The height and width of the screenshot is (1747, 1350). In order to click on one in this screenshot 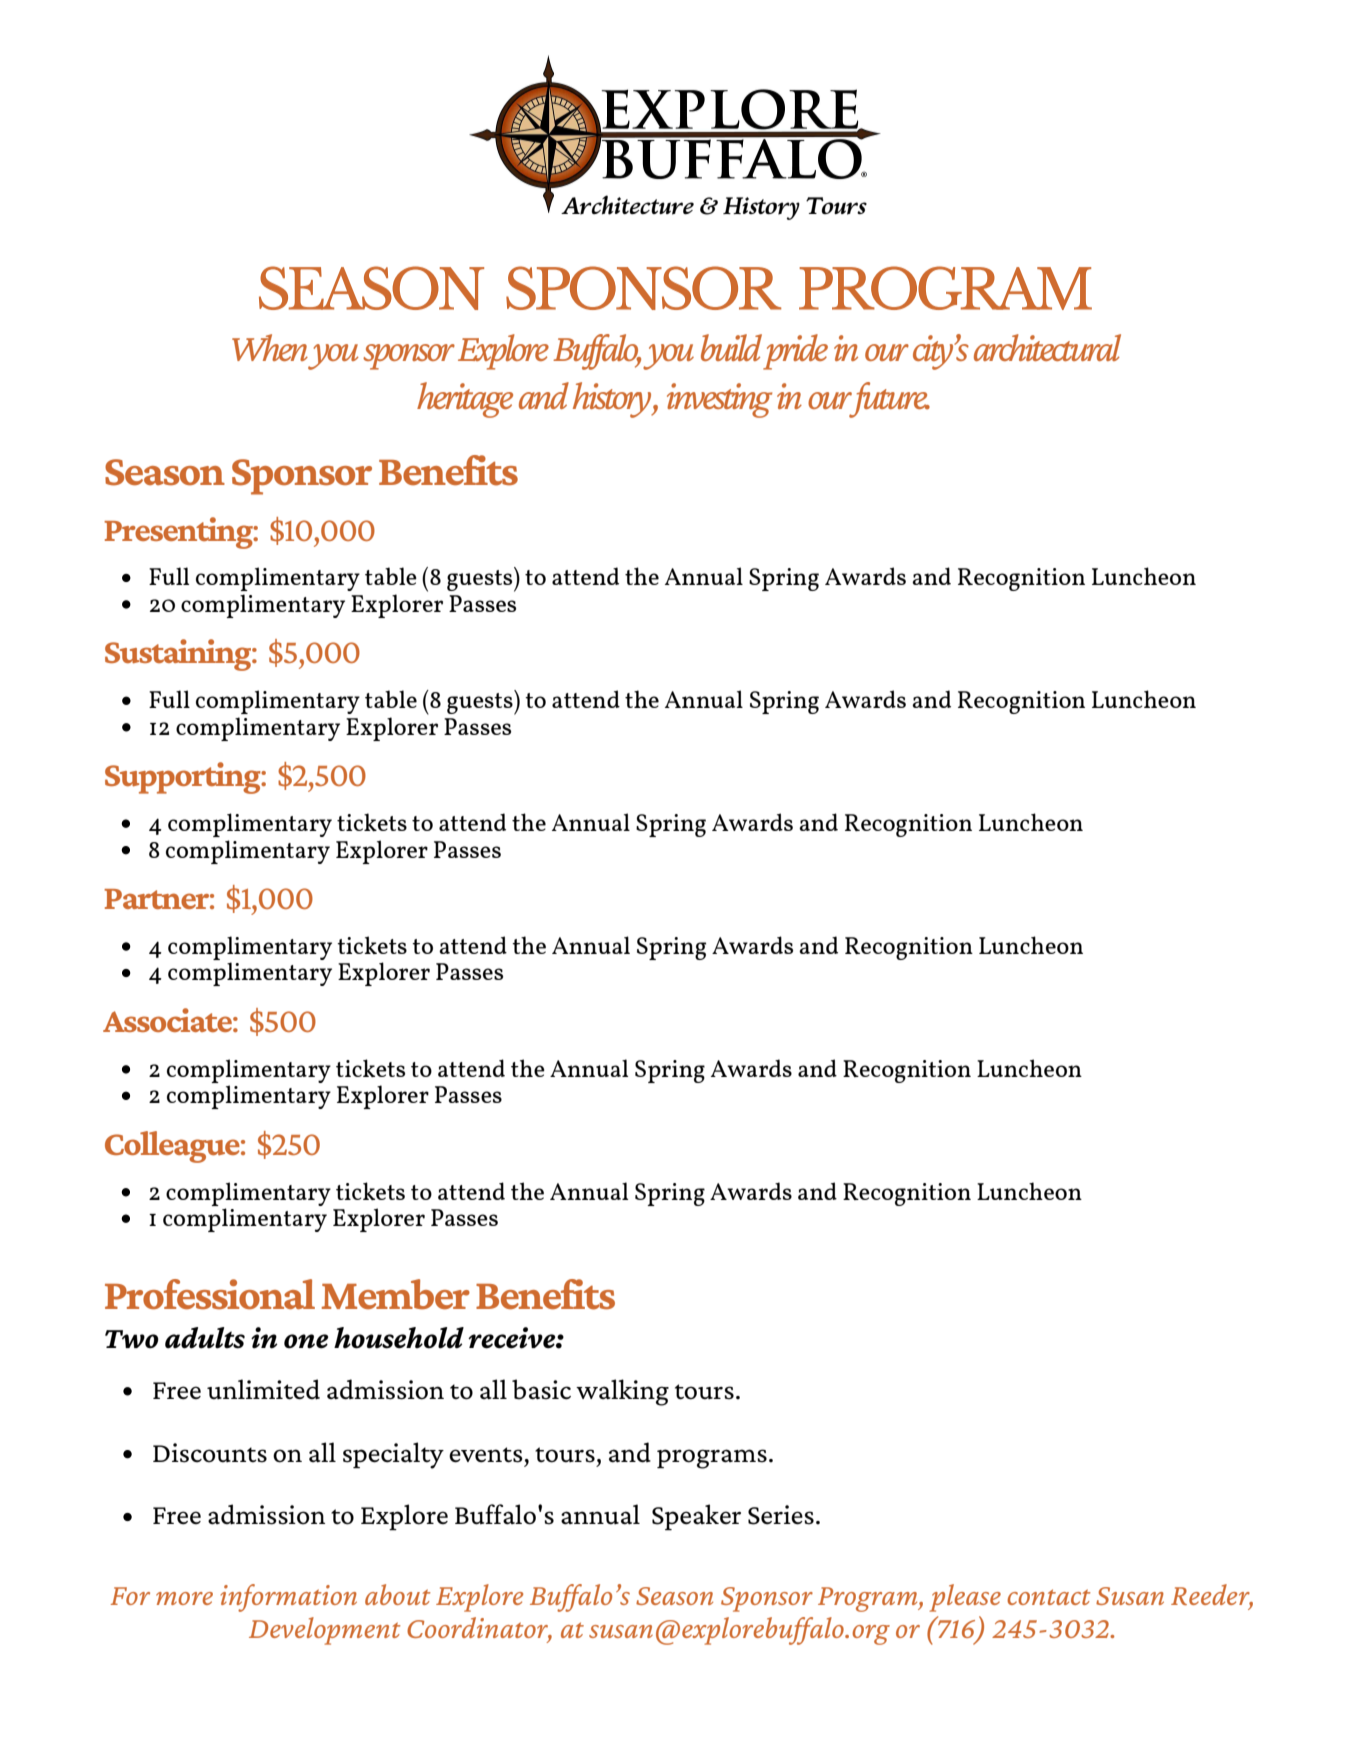, I will do `click(306, 1341)`.
